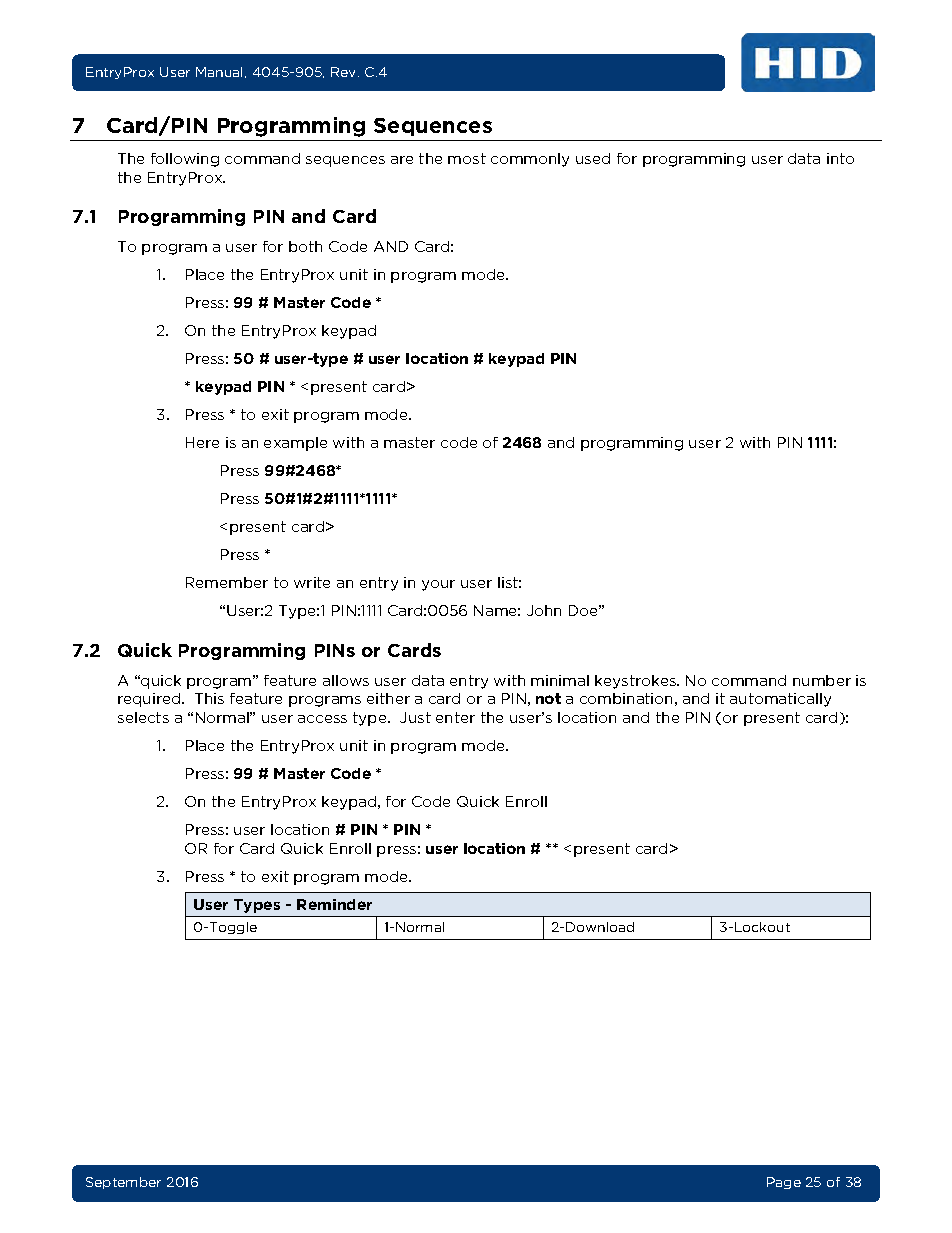 The height and width of the screenshot is (1233, 952). What do you see at coordinates (467, 158) in the screenshot?
I see `most` at bounding box center [467, 158].
